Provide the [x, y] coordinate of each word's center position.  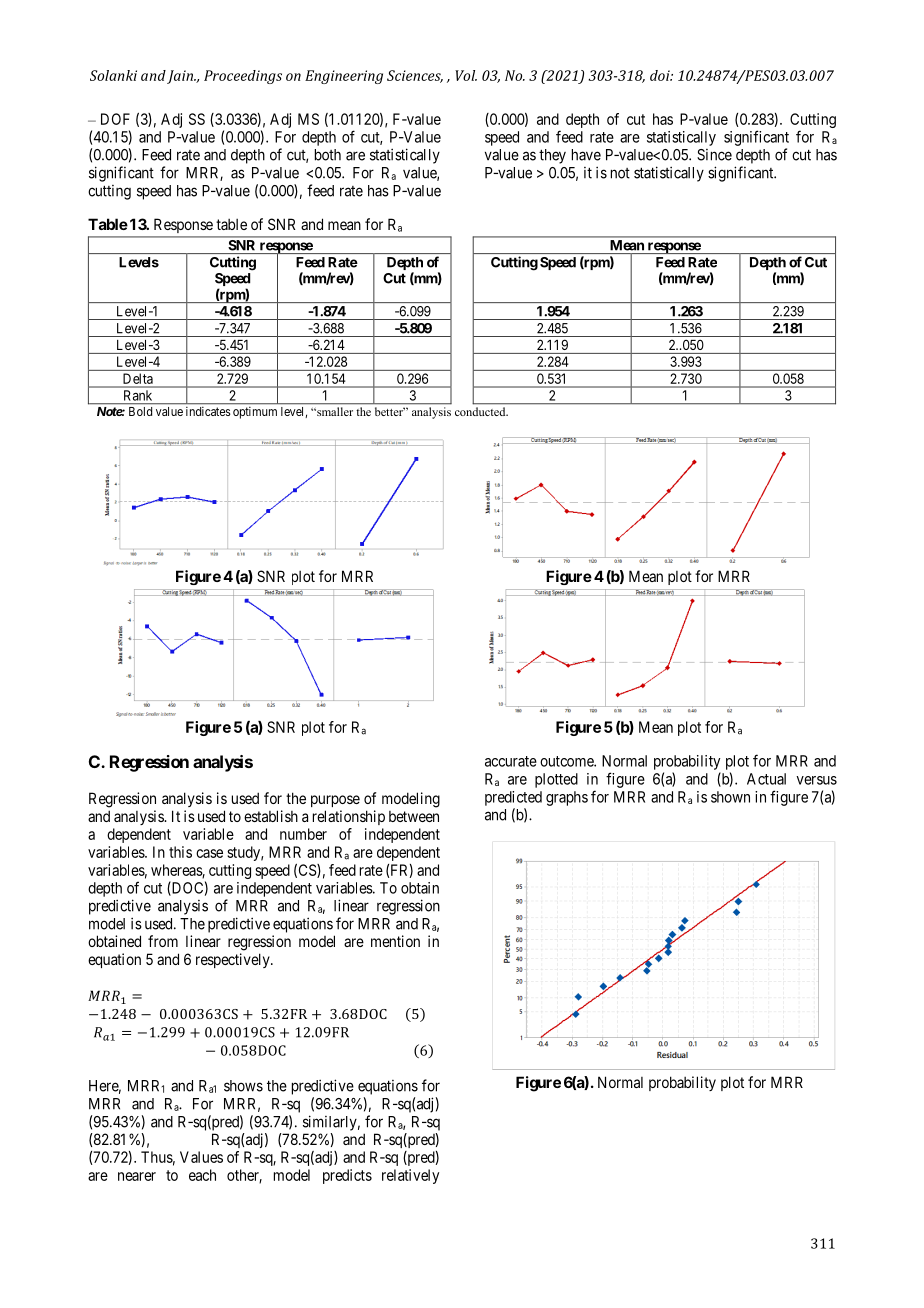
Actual [766, 779]
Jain [181, 77]
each [202, 1175]
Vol [466, 75]
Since [714, 155]
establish [271, 816]
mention [395, 941]
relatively [410, 1176]
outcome [567, 761]
